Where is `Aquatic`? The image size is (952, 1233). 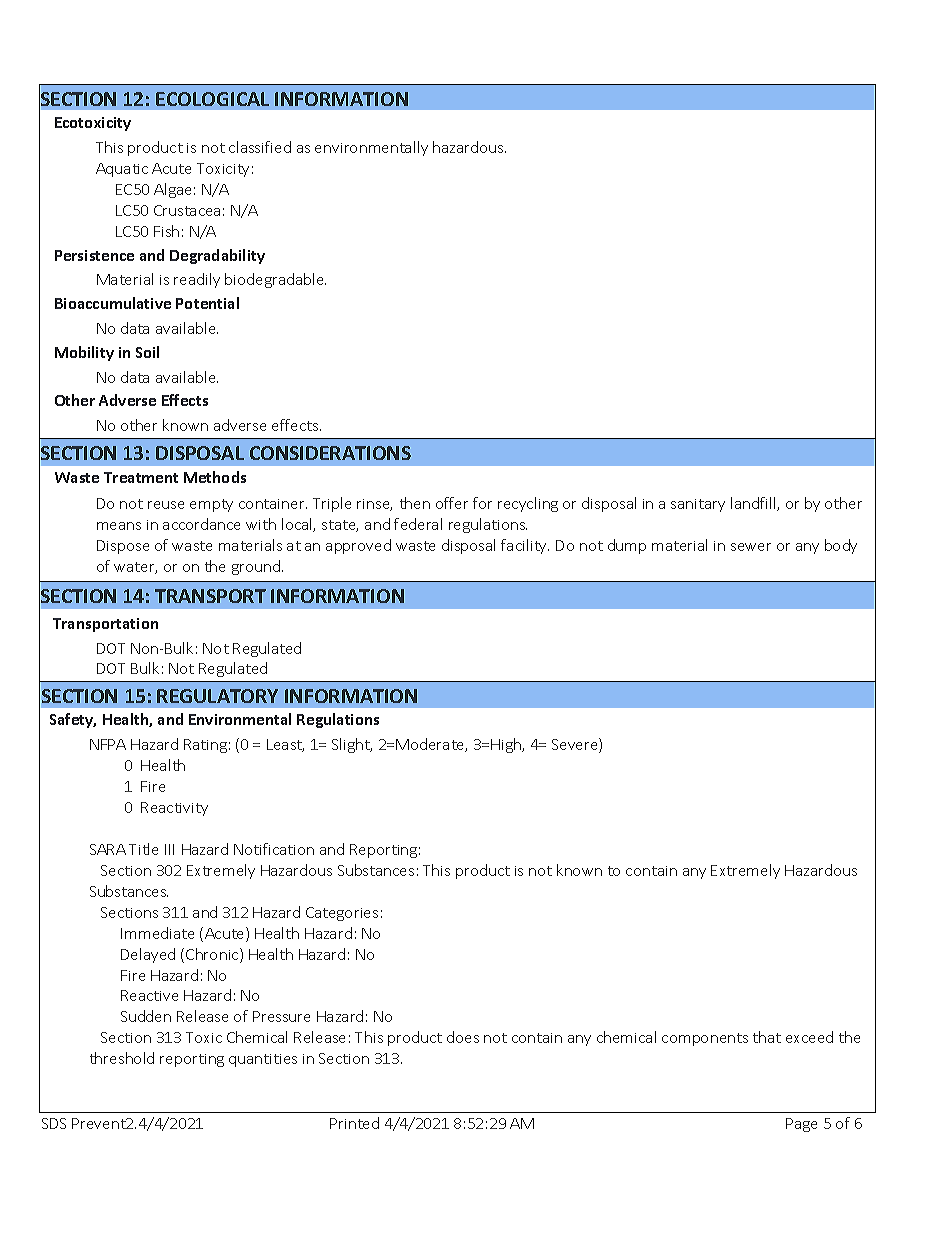
Aquatic is located at coordinates (122, 170).
